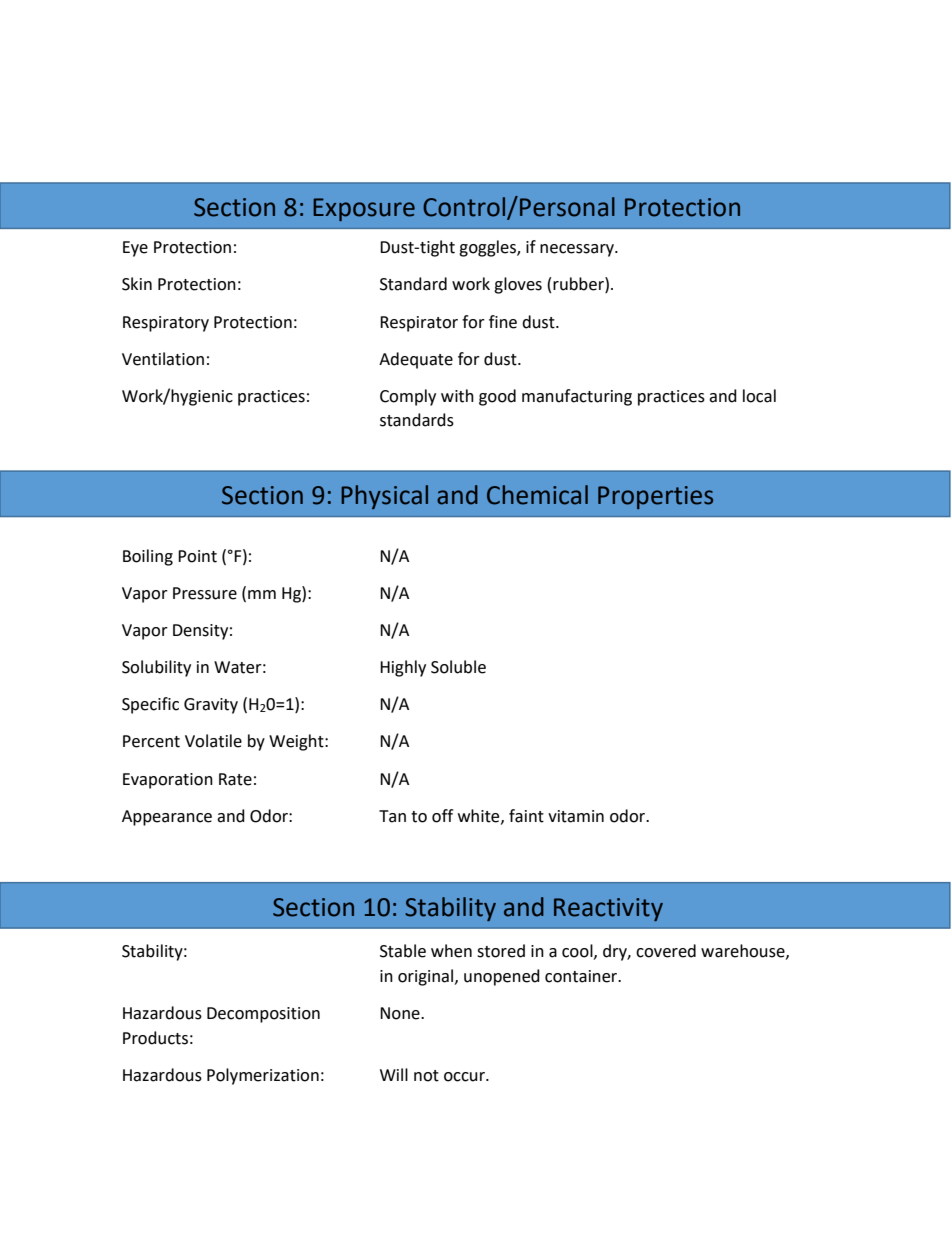 The width and height of the image is (952, 1233). Describe the element at coordinates (167, 818) in the image. I see `Appearance` at that location.
